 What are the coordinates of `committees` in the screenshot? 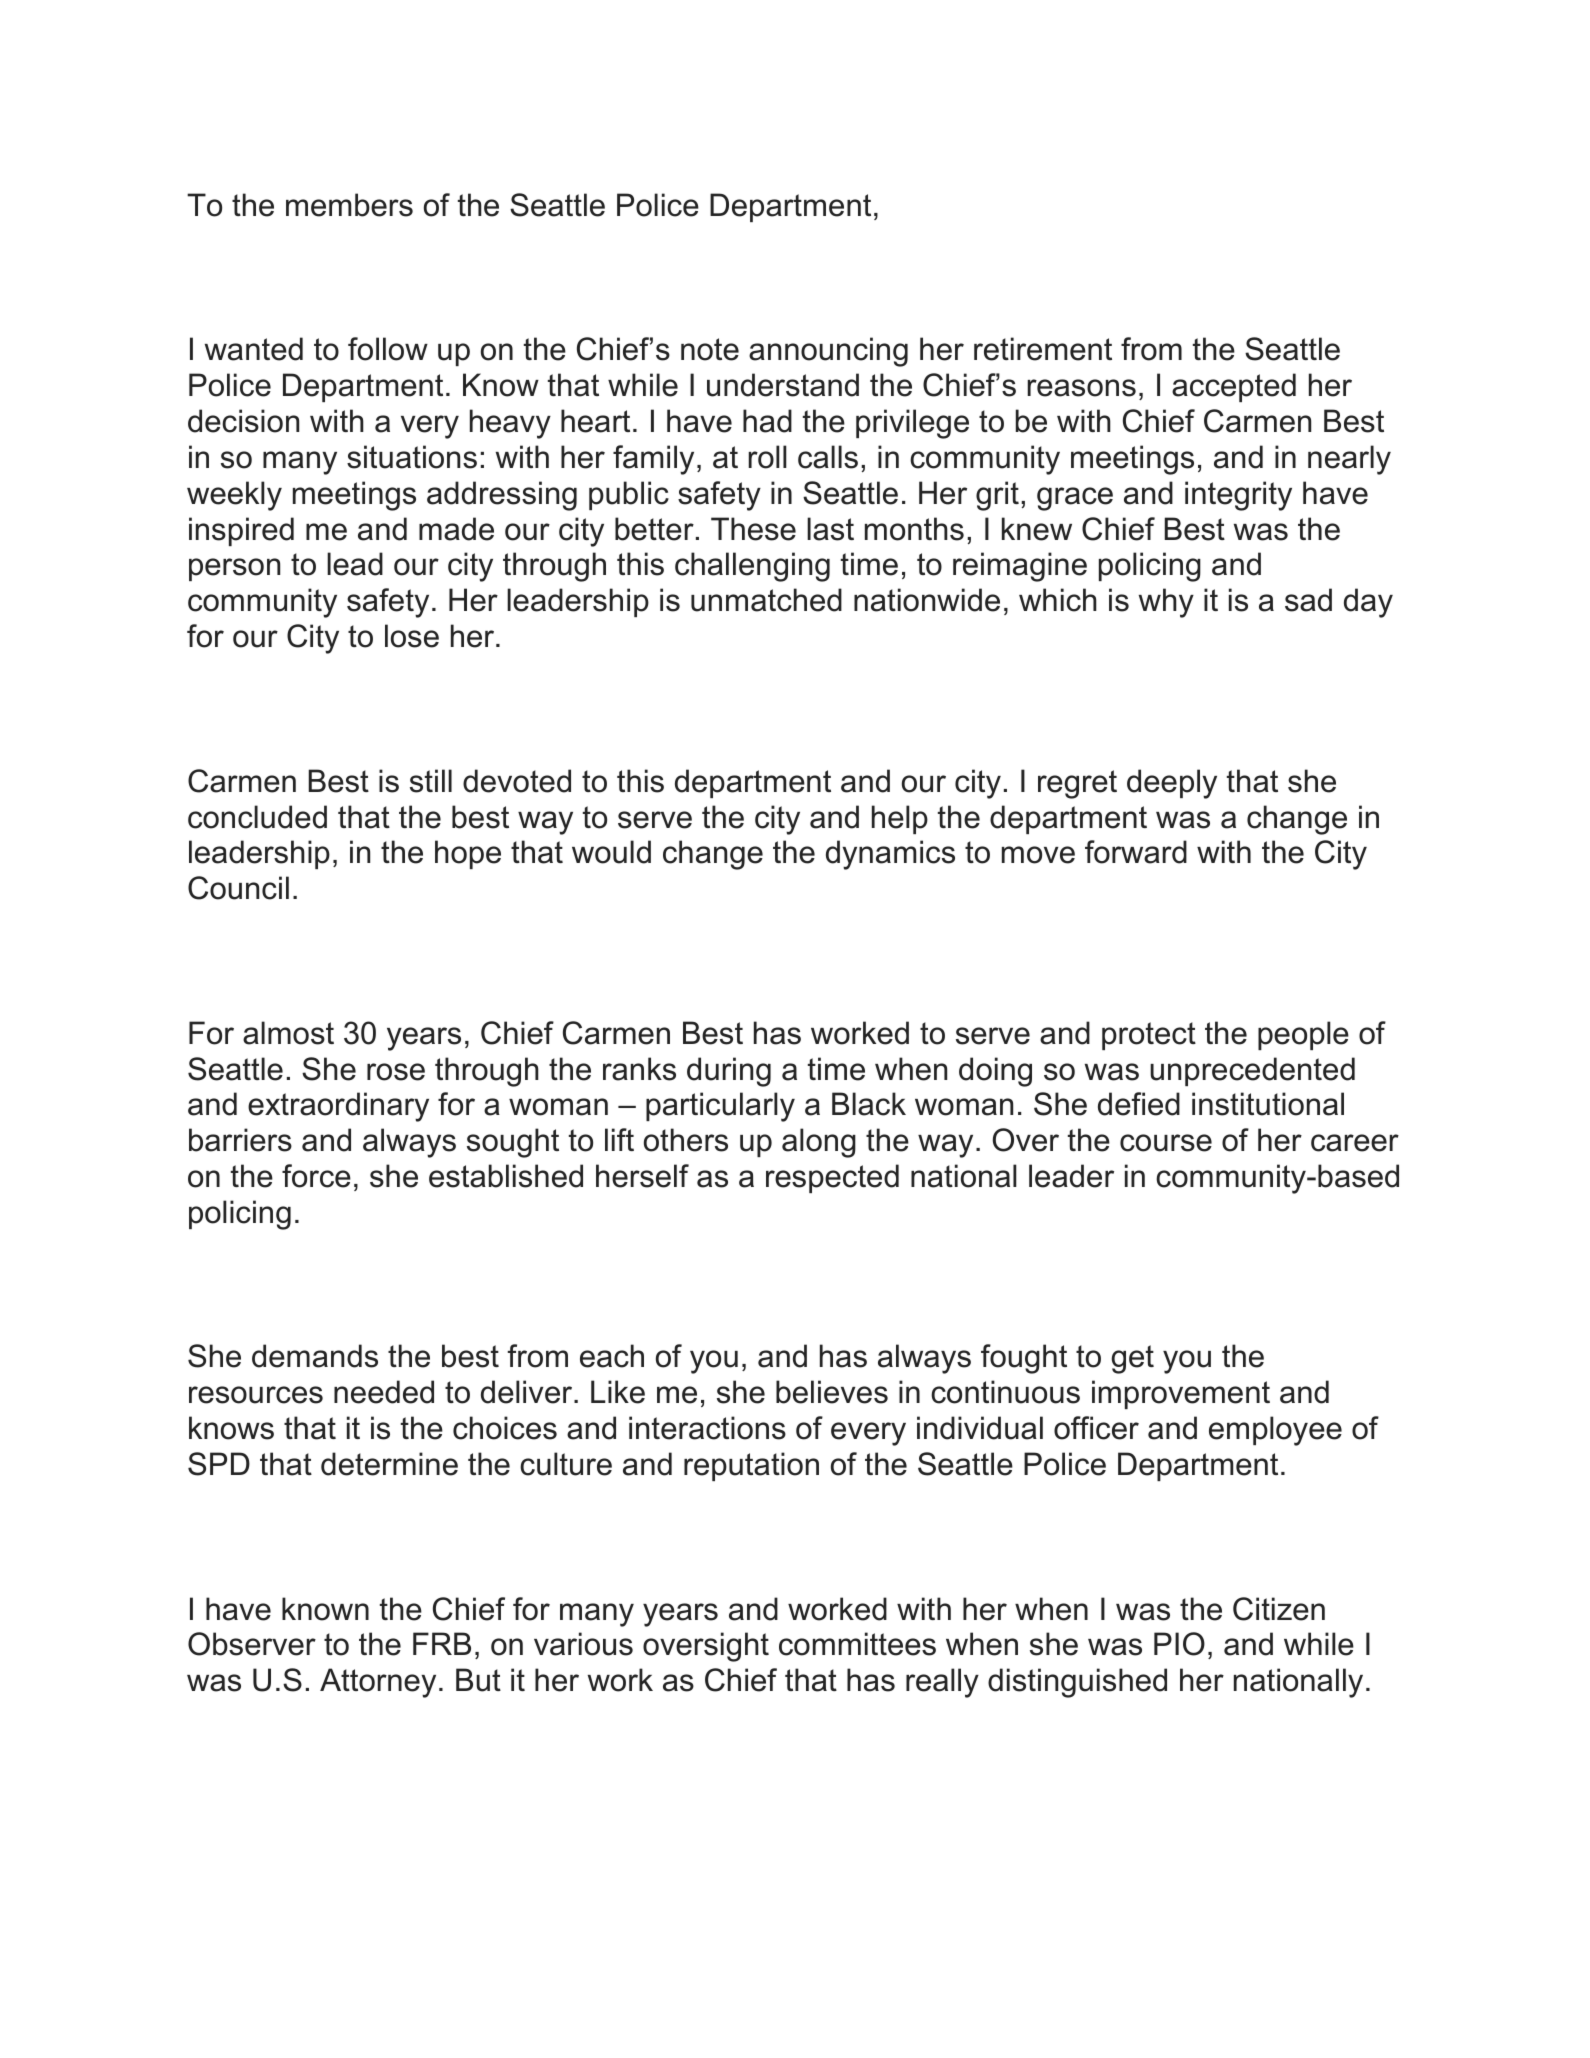 It's located at (857, 1644).
